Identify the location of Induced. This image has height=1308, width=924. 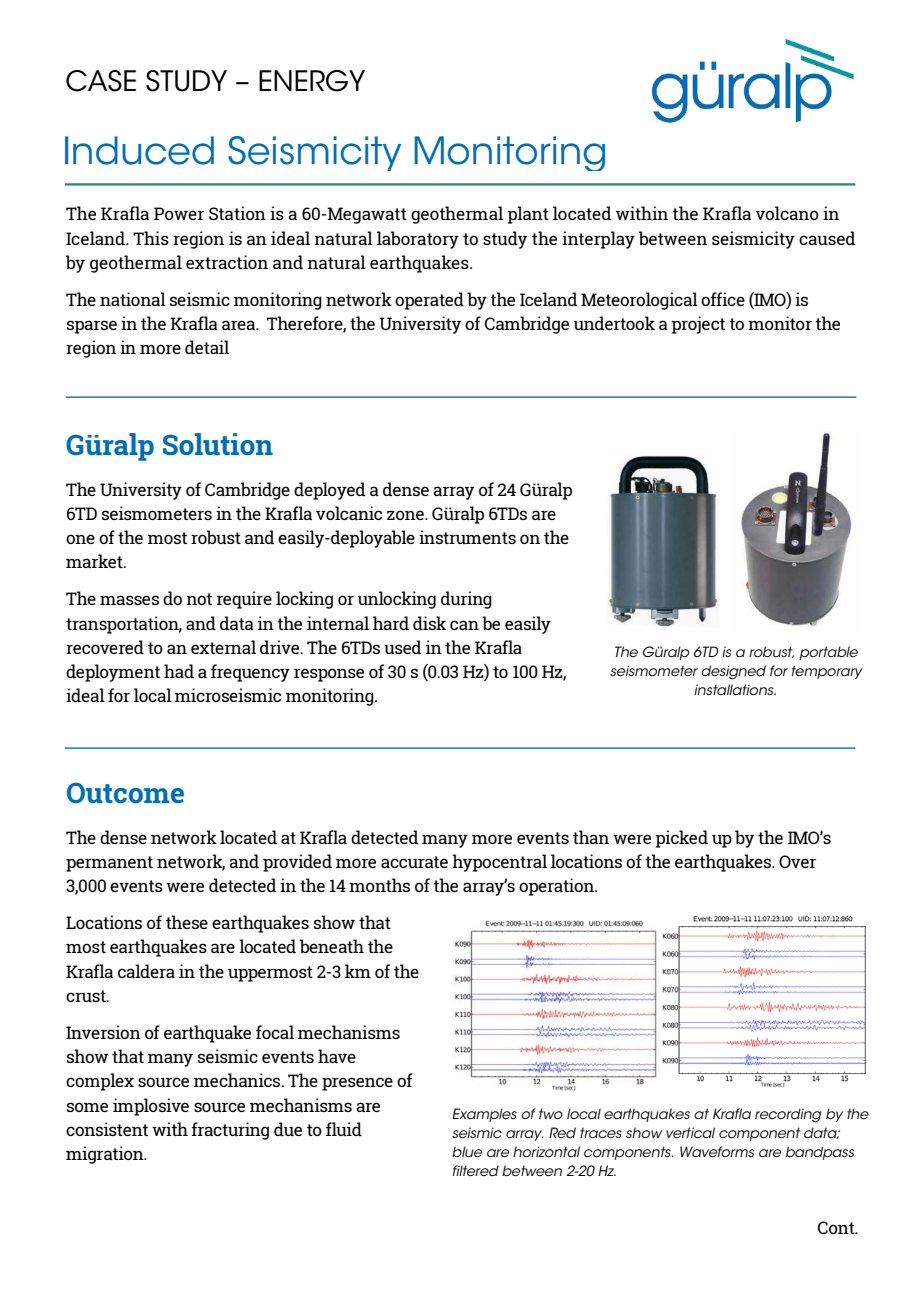
(139, 150).
